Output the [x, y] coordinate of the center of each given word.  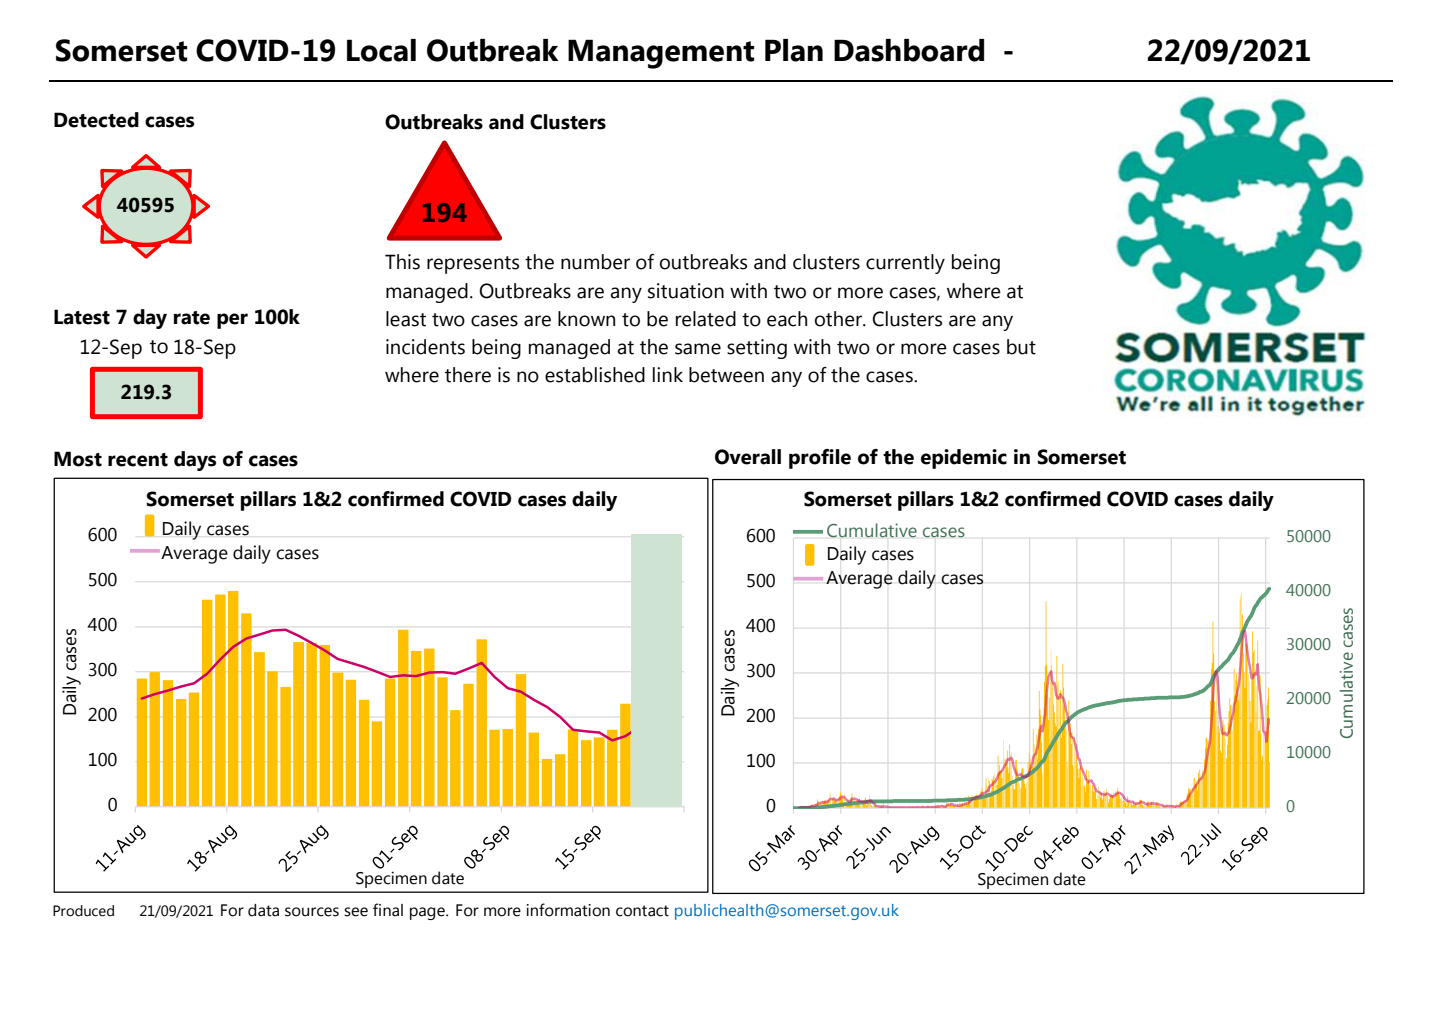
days [195, 461]
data [263, 910]
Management [661, 54]
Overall [748, 457]
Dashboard [909, 50]
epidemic [964, 459]
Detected [96, 120]
